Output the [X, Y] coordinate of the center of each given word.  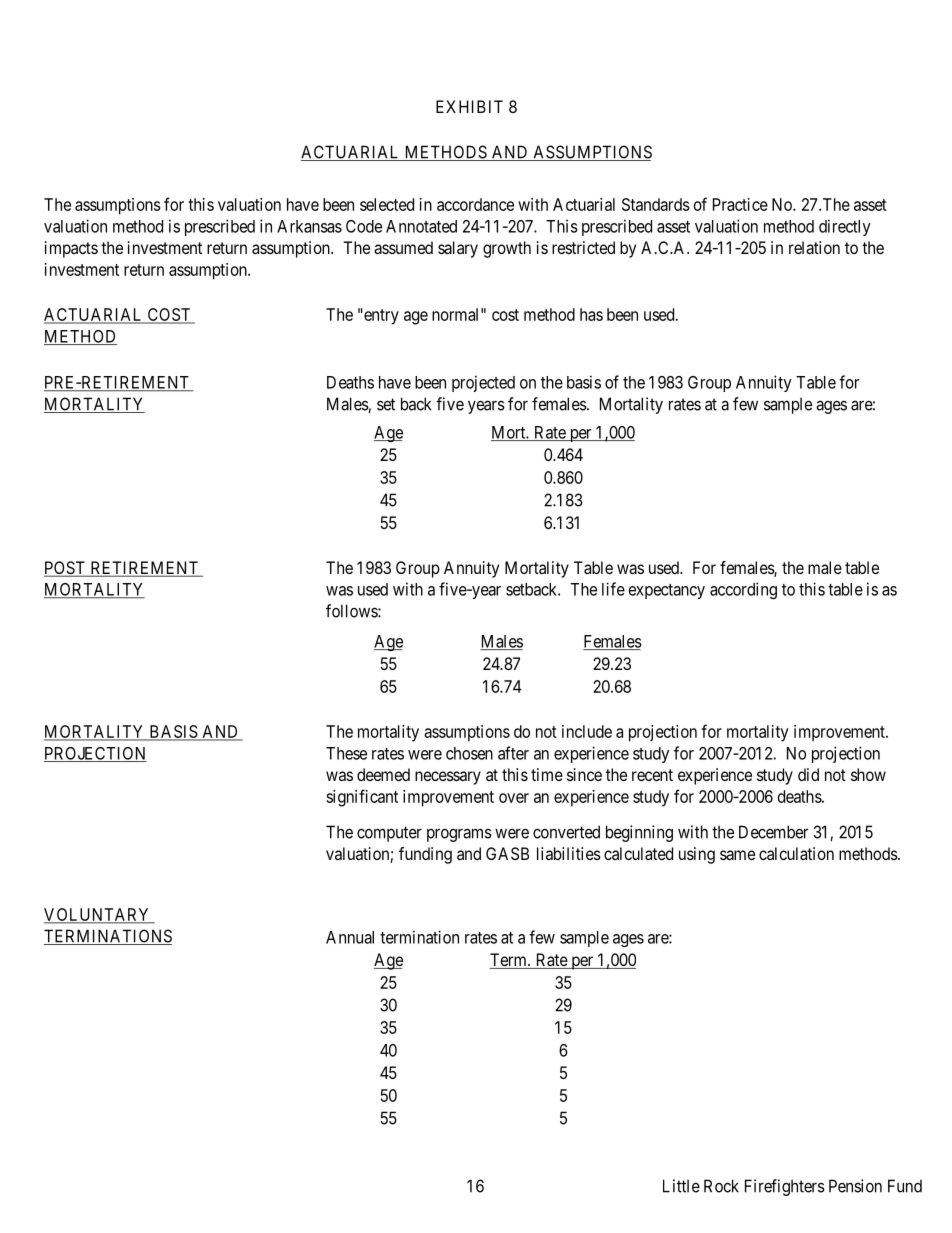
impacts [71, 249]
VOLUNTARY [98, 915]
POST [66, 569]
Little [681, 1186]
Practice [740, 204]
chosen [469, 753]
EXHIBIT [469, 106]
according [743, 590]
